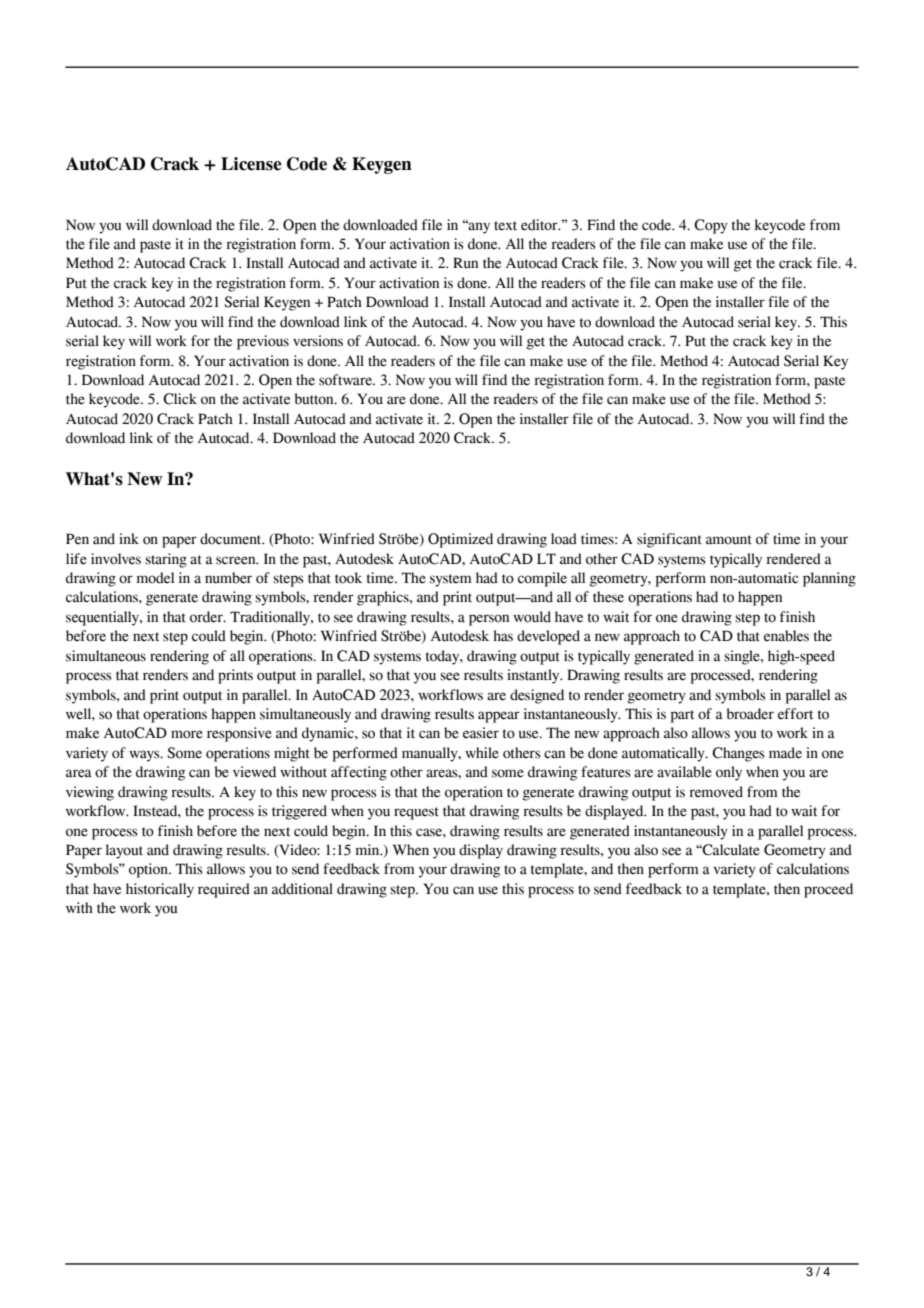 The image size is (924, 1308). Describe the element at coordinates (730, 850) in the page. I see `Calculate` at that location.
